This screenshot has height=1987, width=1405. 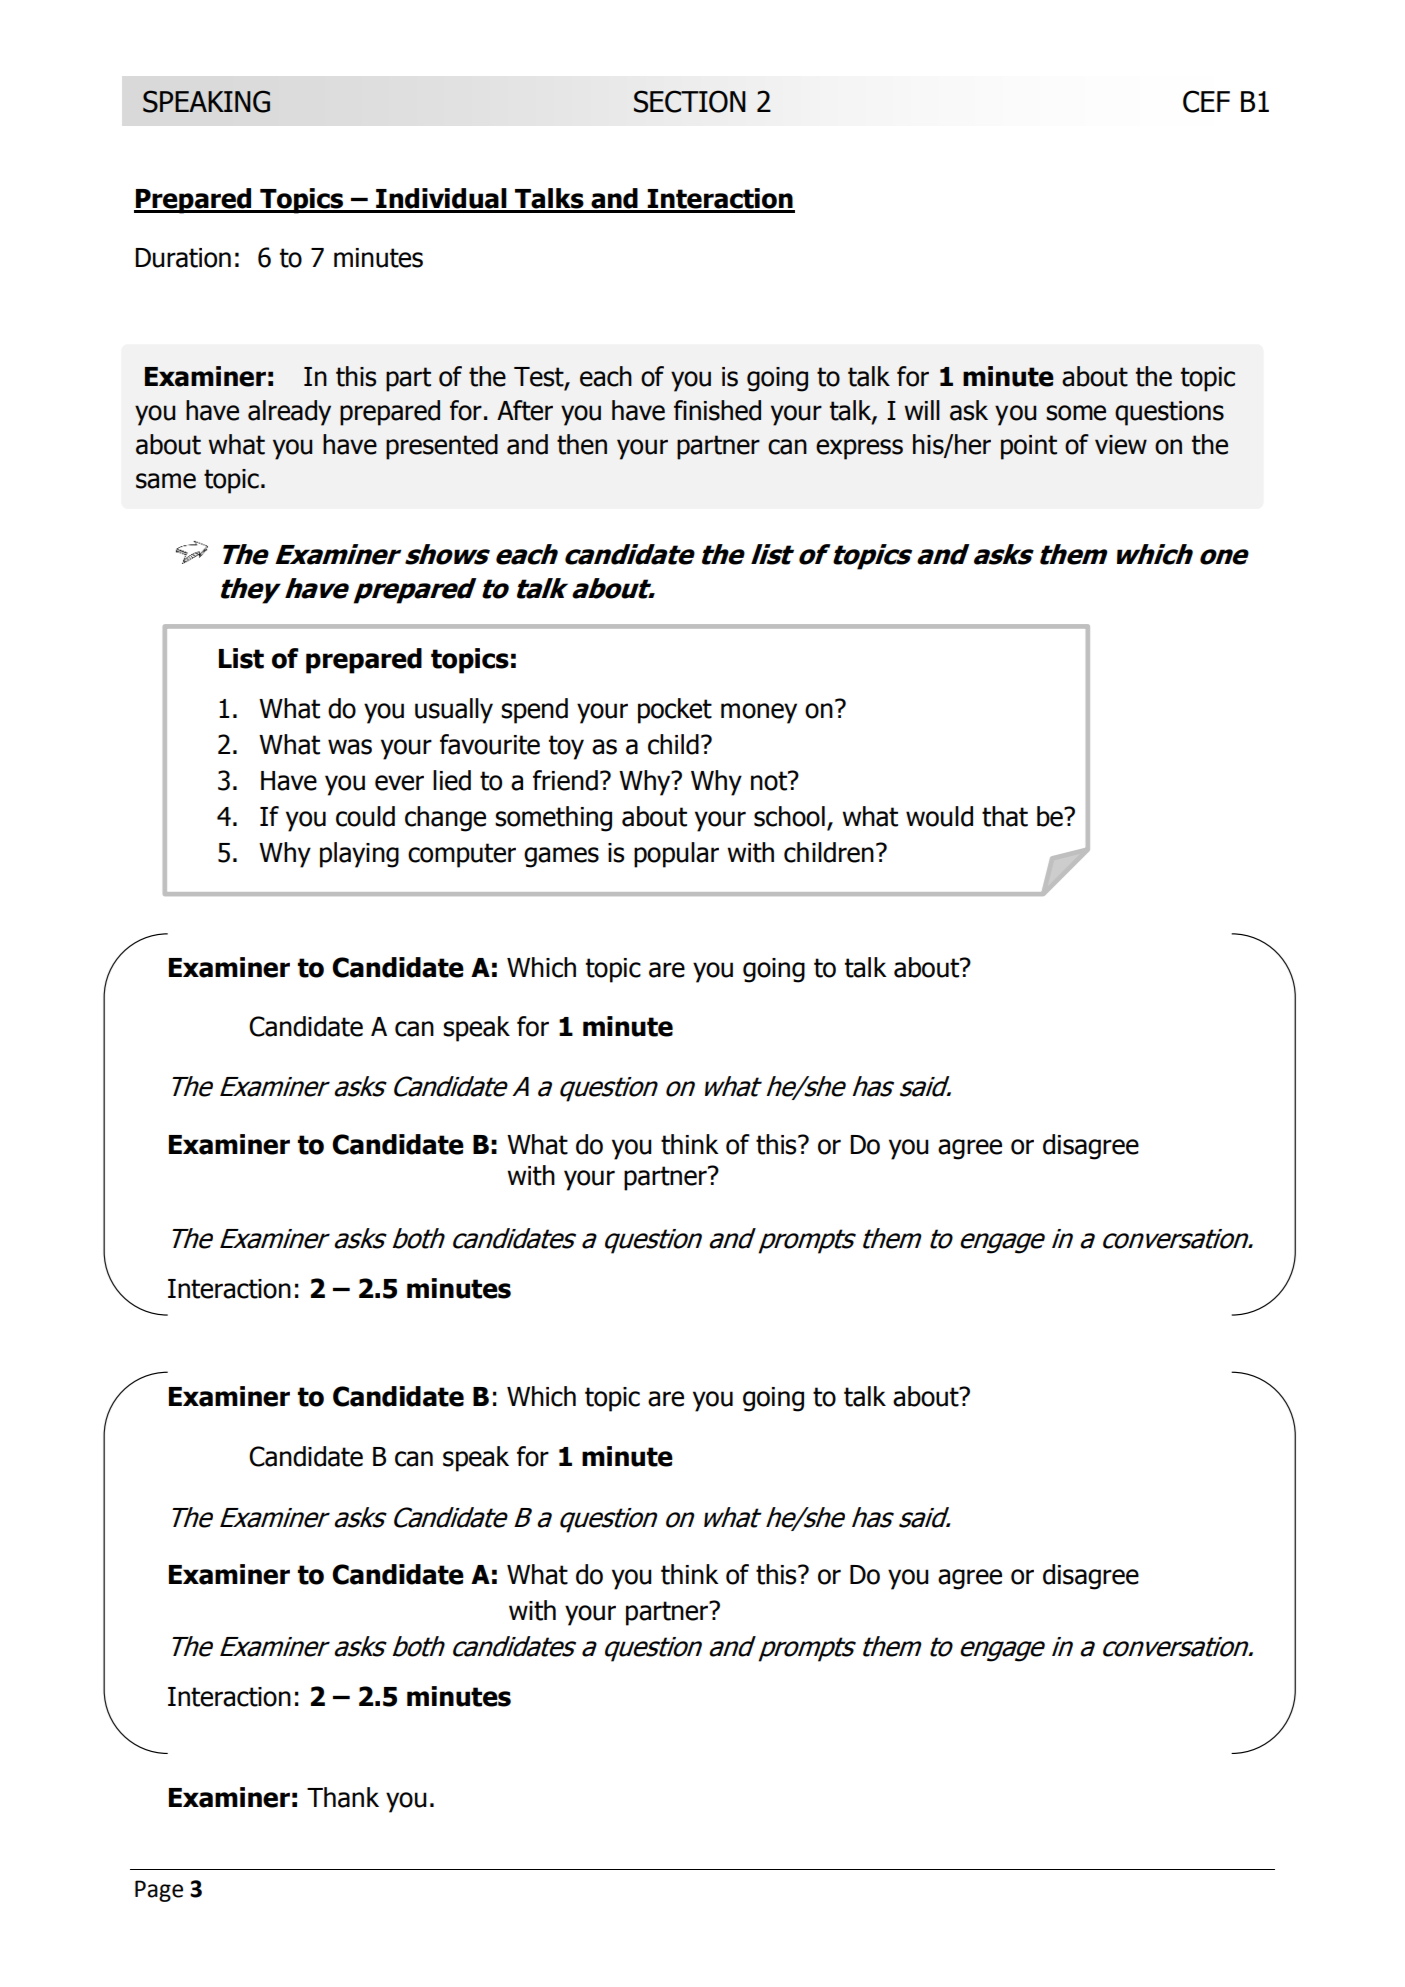 What do you see at coordinates (1206, 101) in the screenshot?
I see `CEF` at bounding box center [1206, 101].
